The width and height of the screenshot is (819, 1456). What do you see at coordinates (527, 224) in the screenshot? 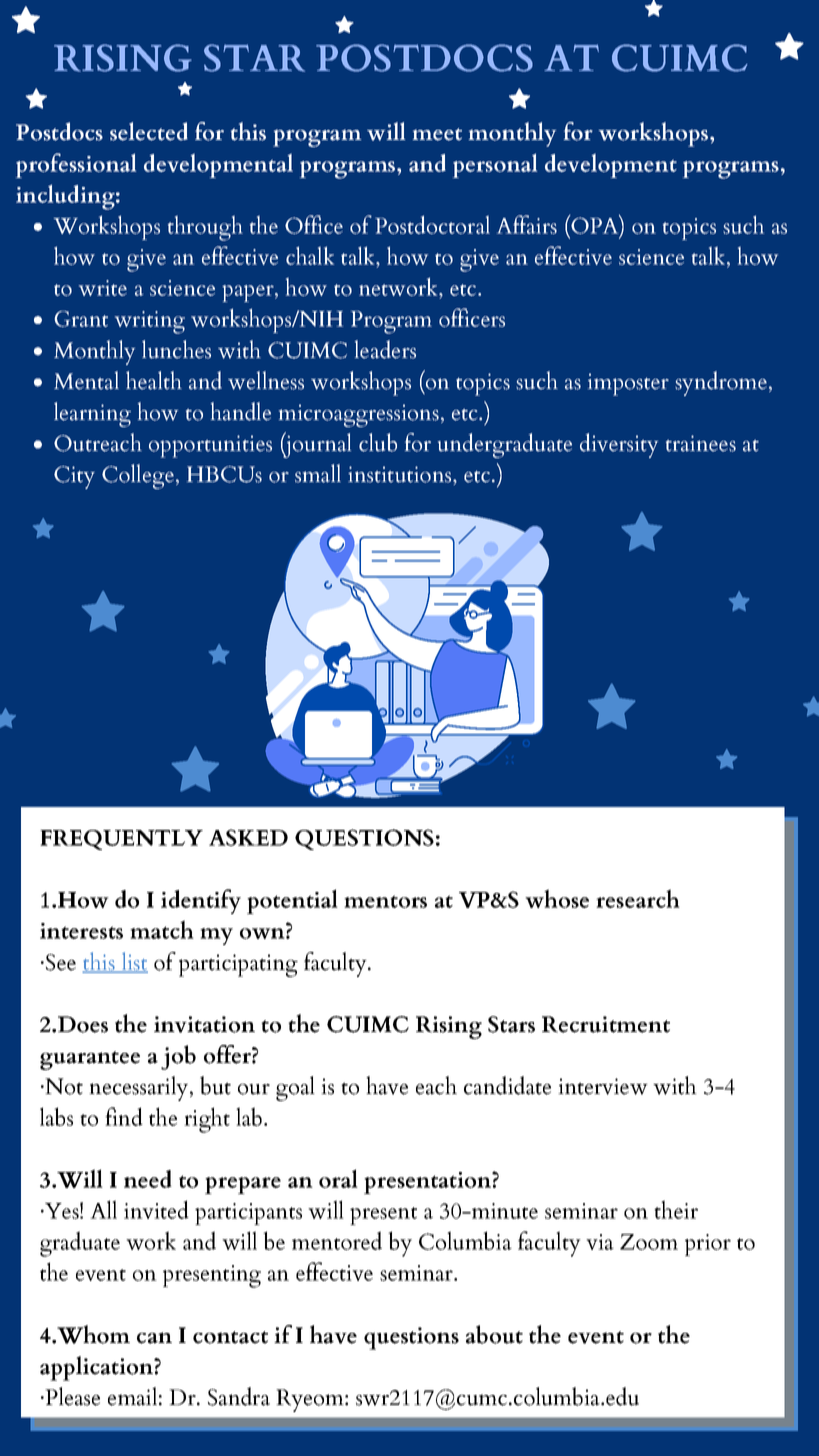
I see `Affairs` at bounding box center [527, 224].
